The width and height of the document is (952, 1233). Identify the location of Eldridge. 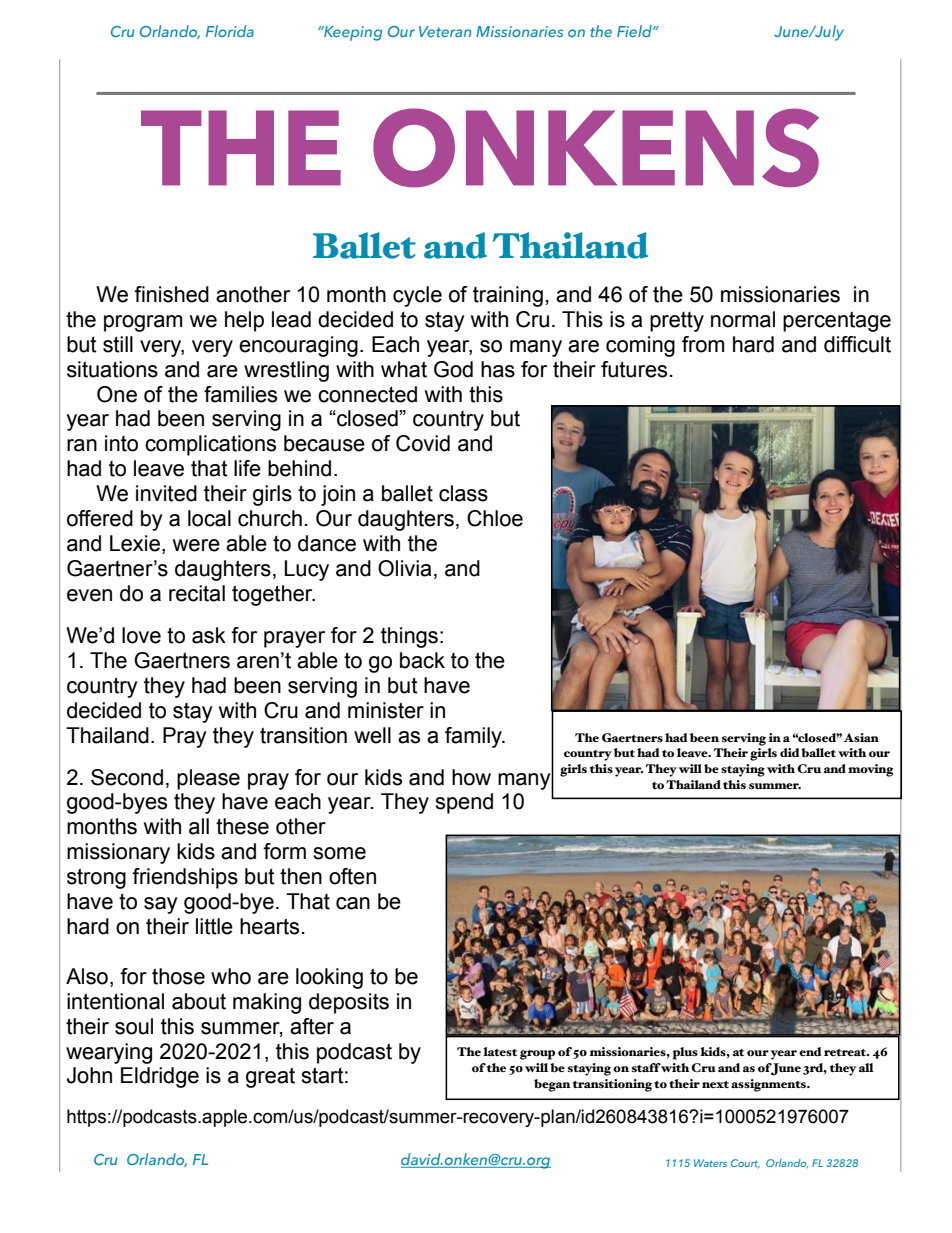
(160, 1077).
